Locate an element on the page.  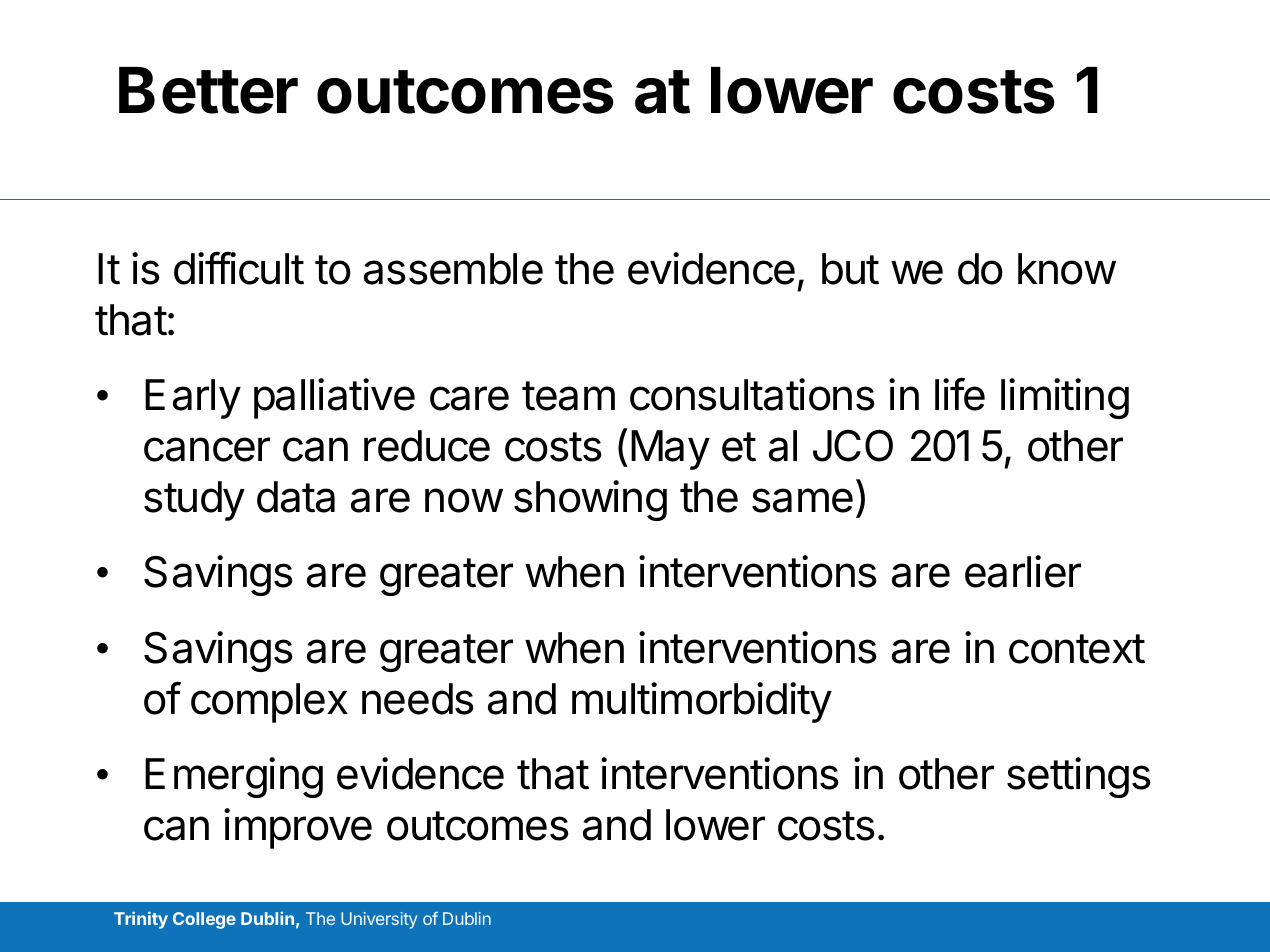
difficult is located at coordinates (239, 268).
